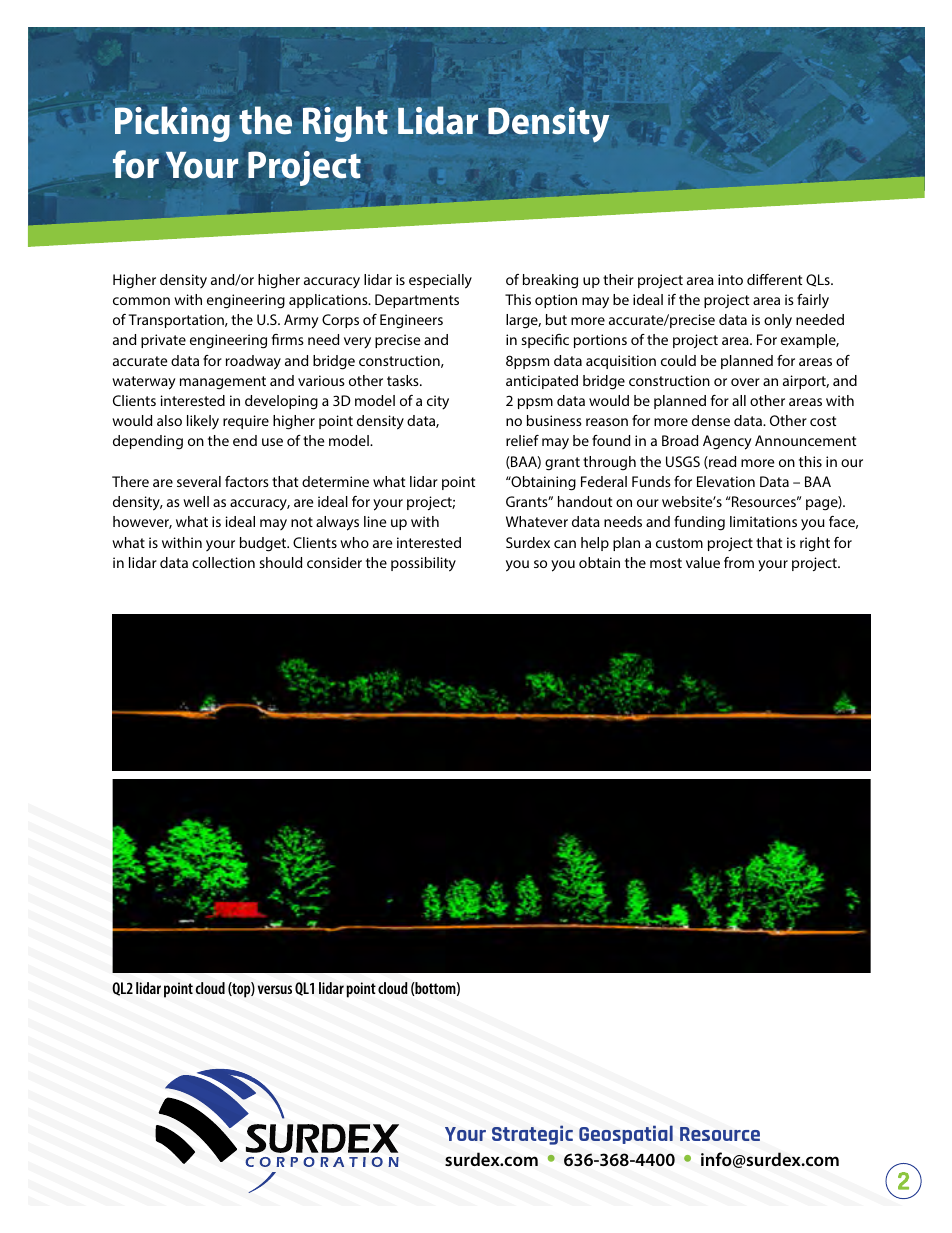  I want to click on from, so click(739, 562).
